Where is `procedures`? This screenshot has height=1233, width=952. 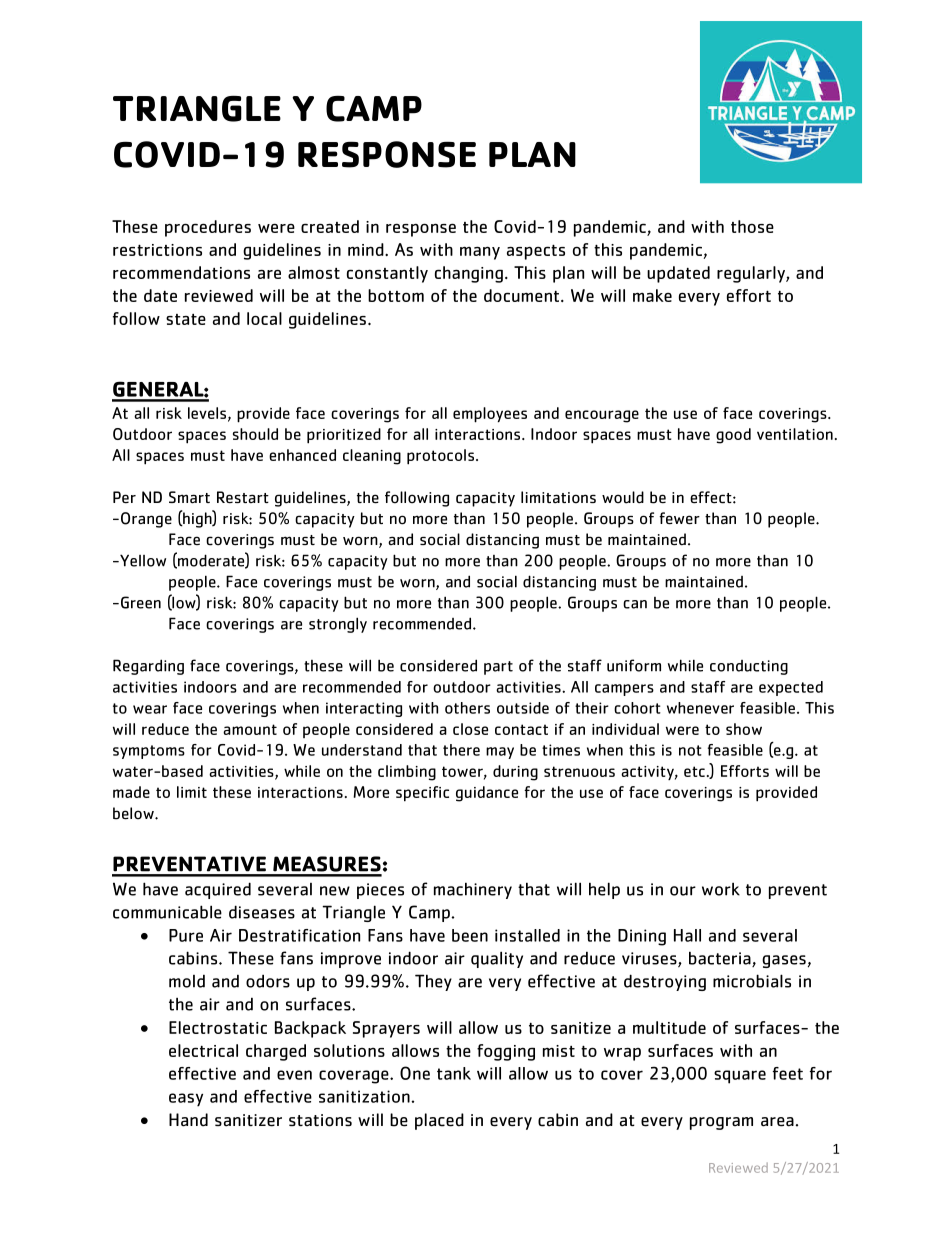
procedures is located at coordinates (208, 228).
